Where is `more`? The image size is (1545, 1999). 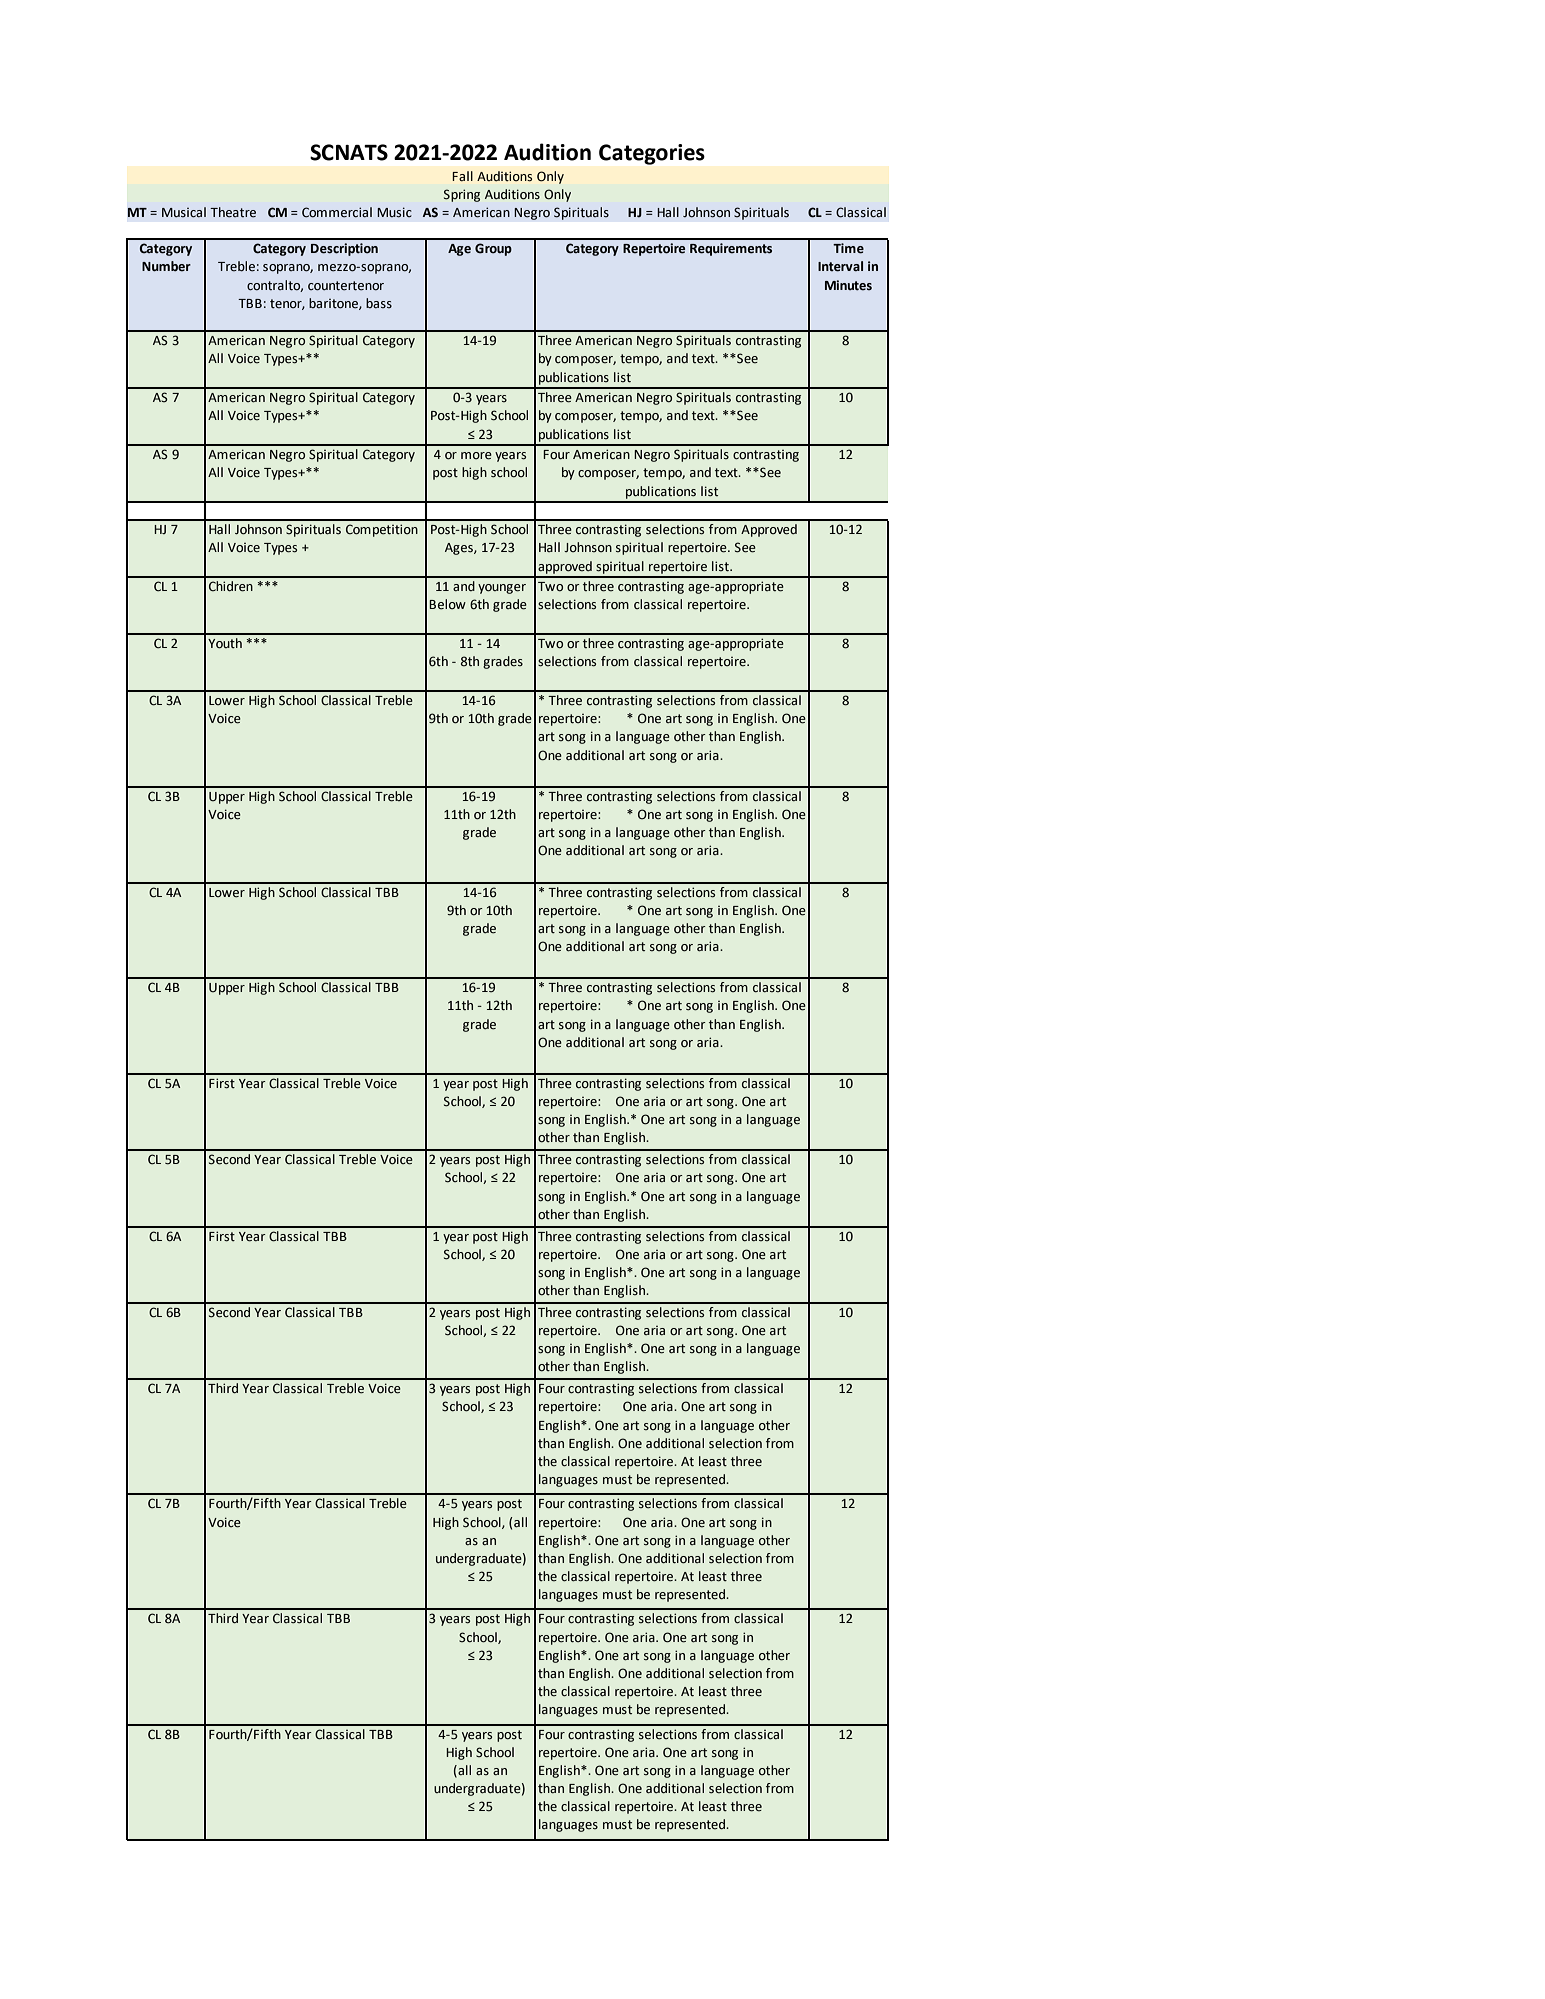
more is located at coordinates (476, 456).
